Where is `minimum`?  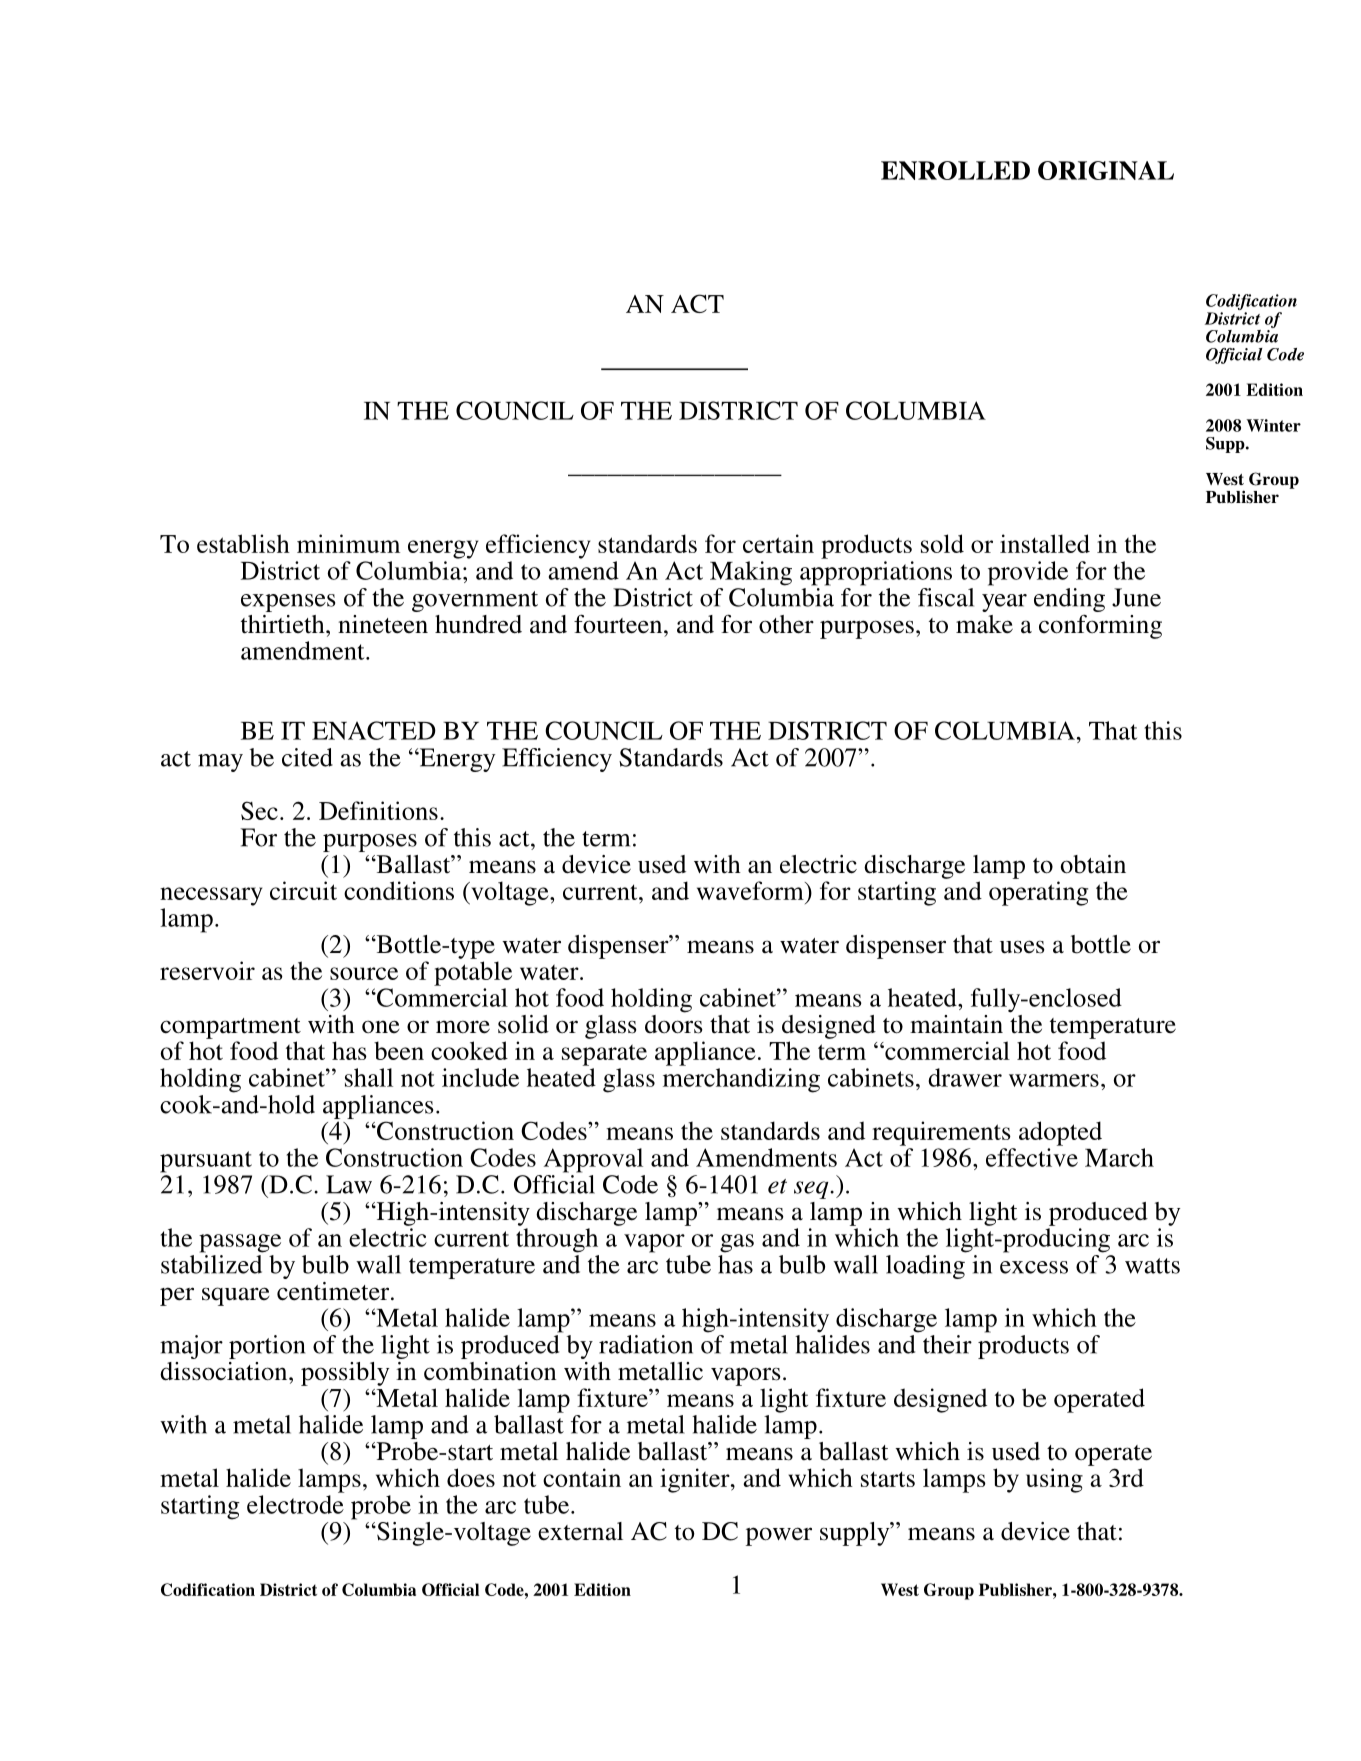 minimum is located at coordinates (348, 543).
